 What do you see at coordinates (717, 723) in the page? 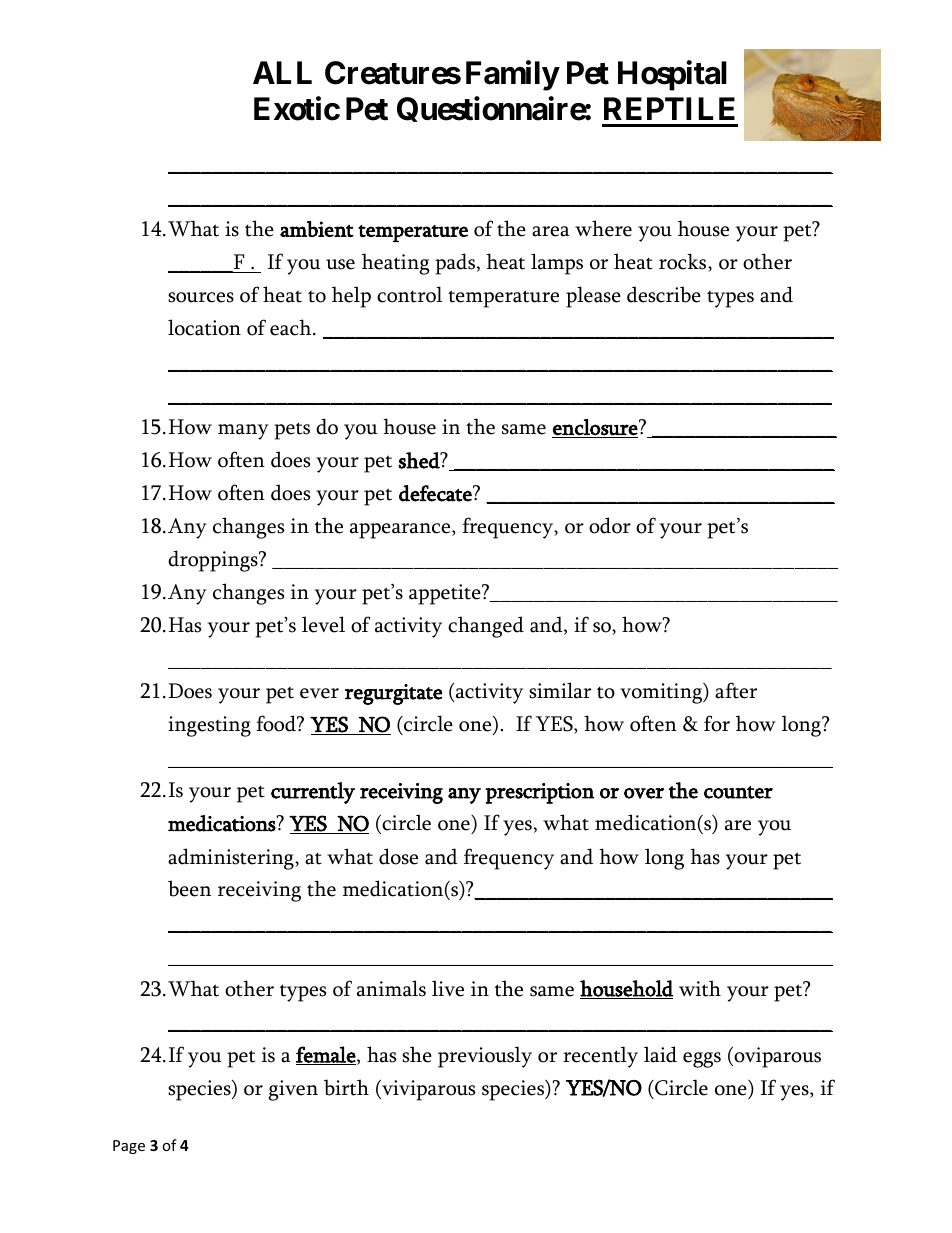
I see `for` at bounding box center [717, 723].
